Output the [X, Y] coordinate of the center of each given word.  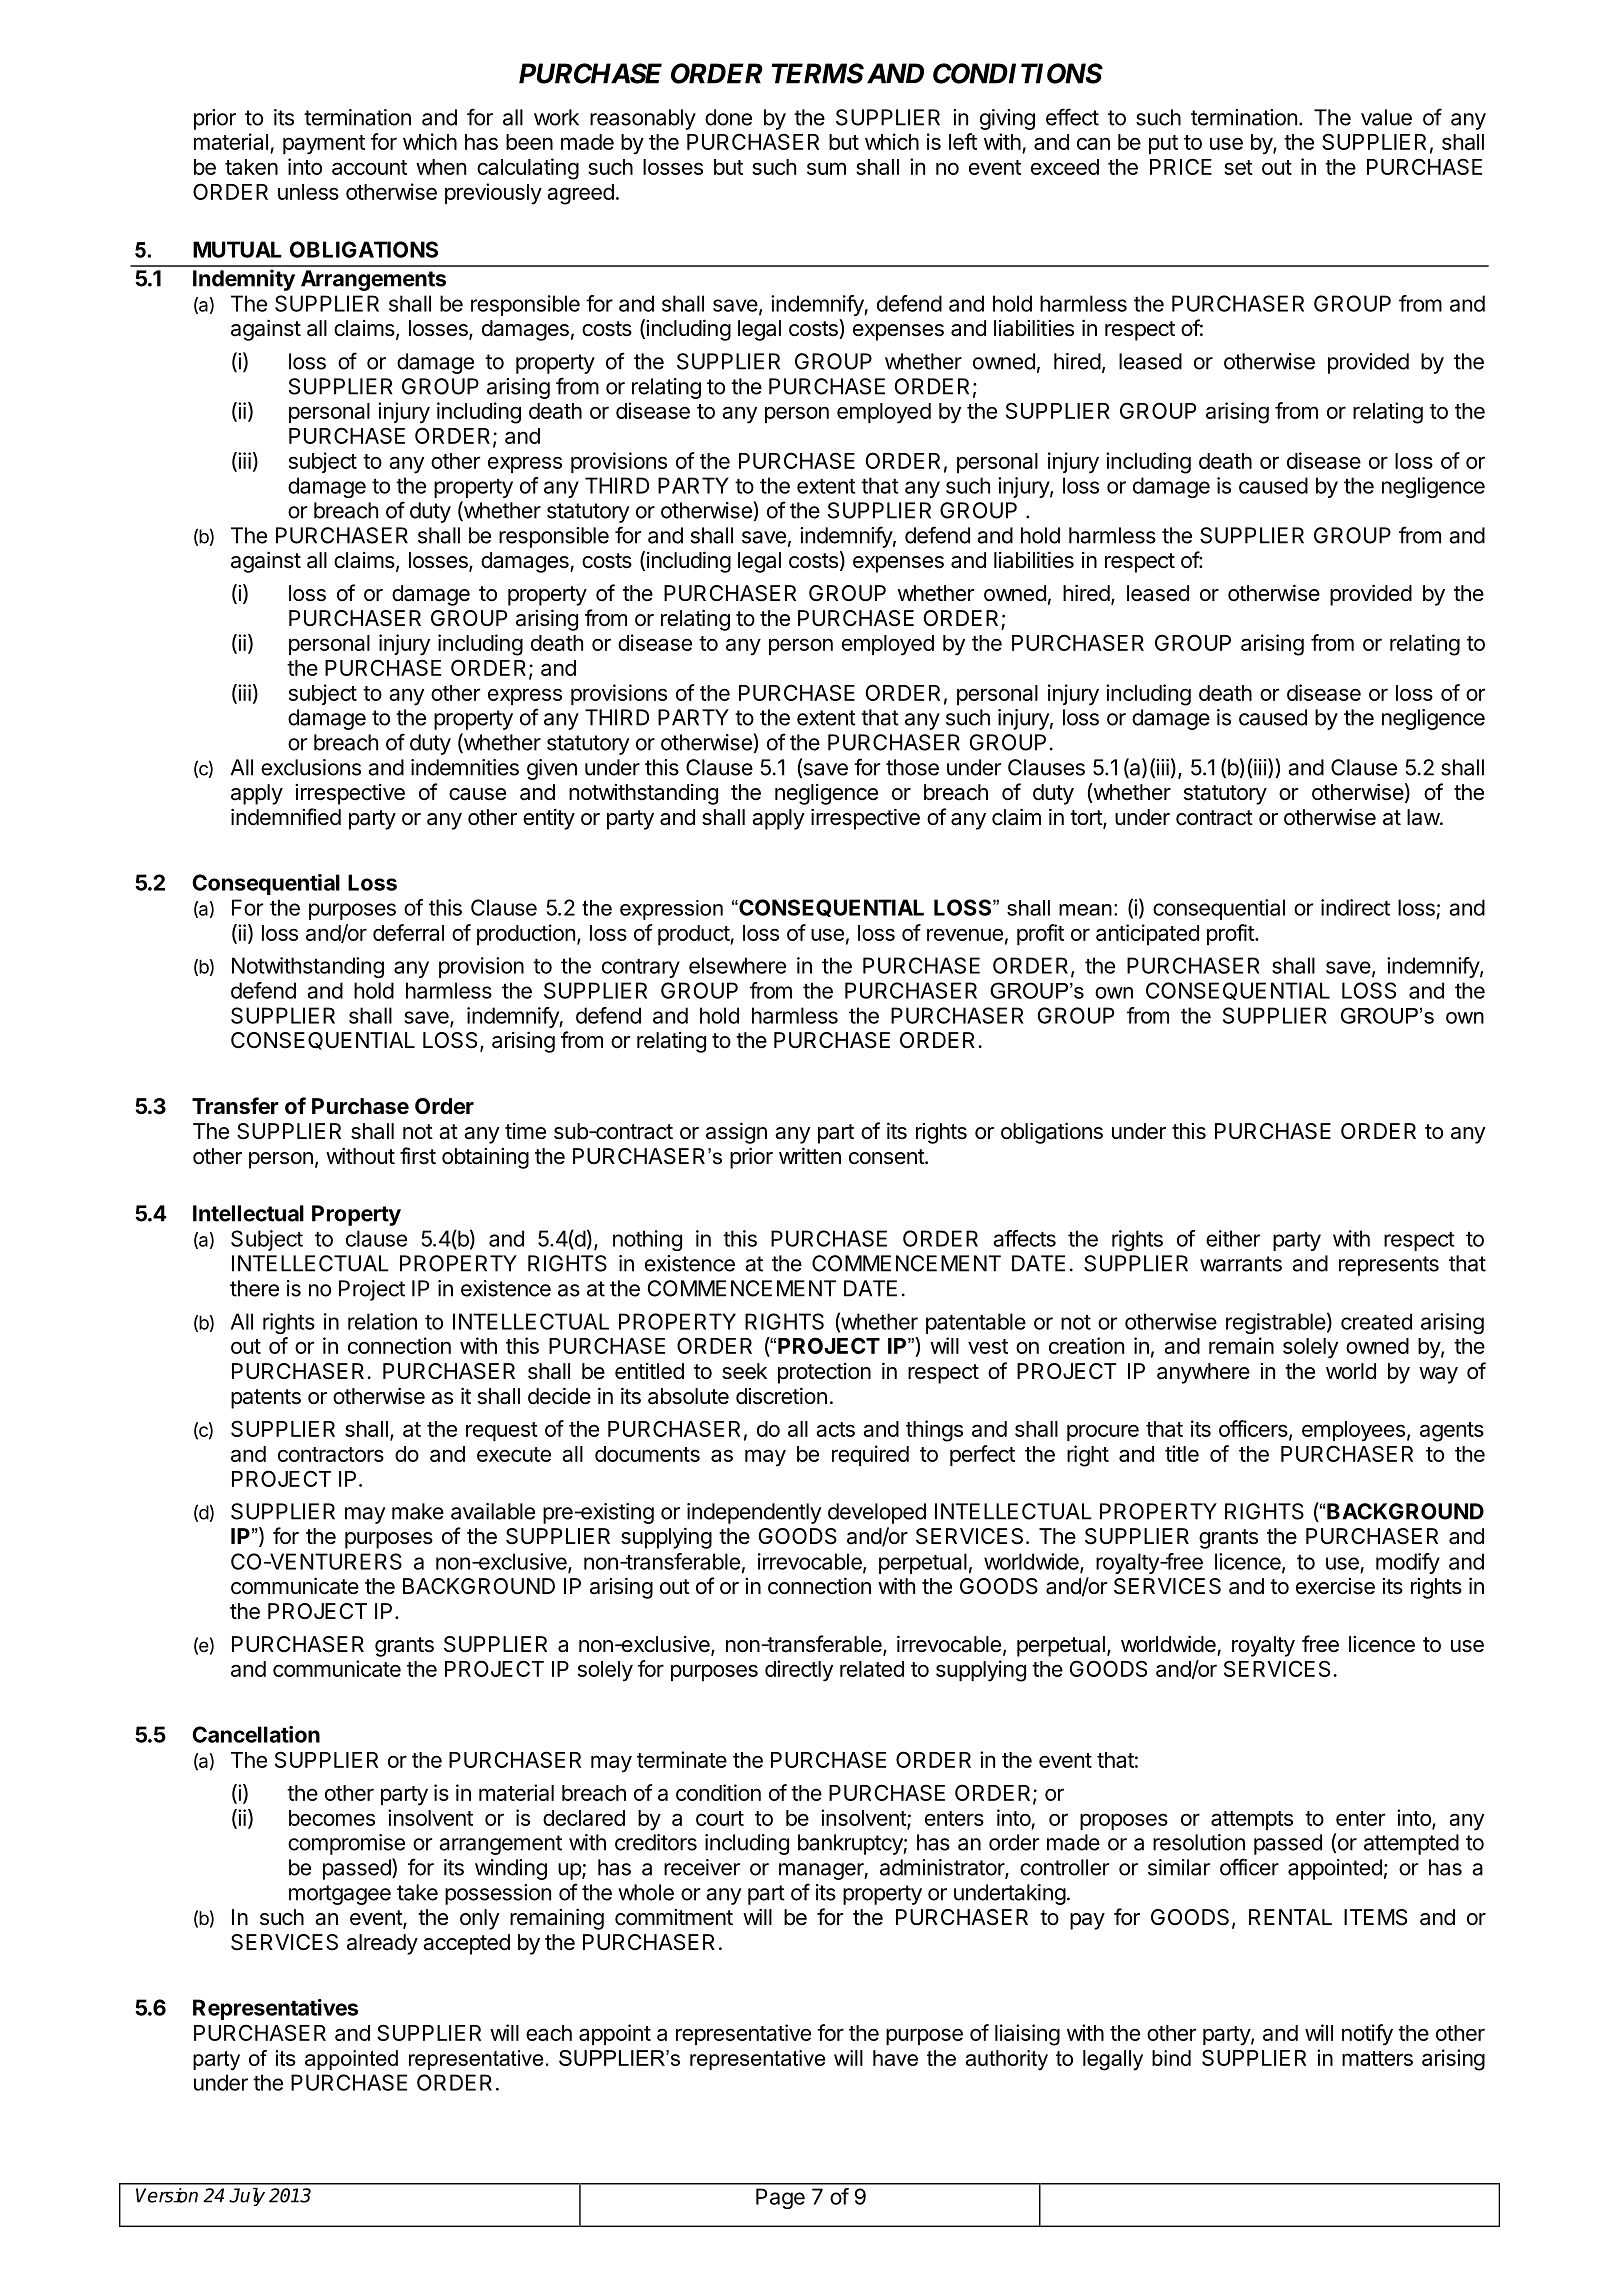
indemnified [286, 817]
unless [308, 192]
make [418, 1511]
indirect [1355, 907]
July [247, 2197]
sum [826, 168]
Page [780, 2198]
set [1238, 167]
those [912, 767]
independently [754, 1513]
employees [1353, 1431]
